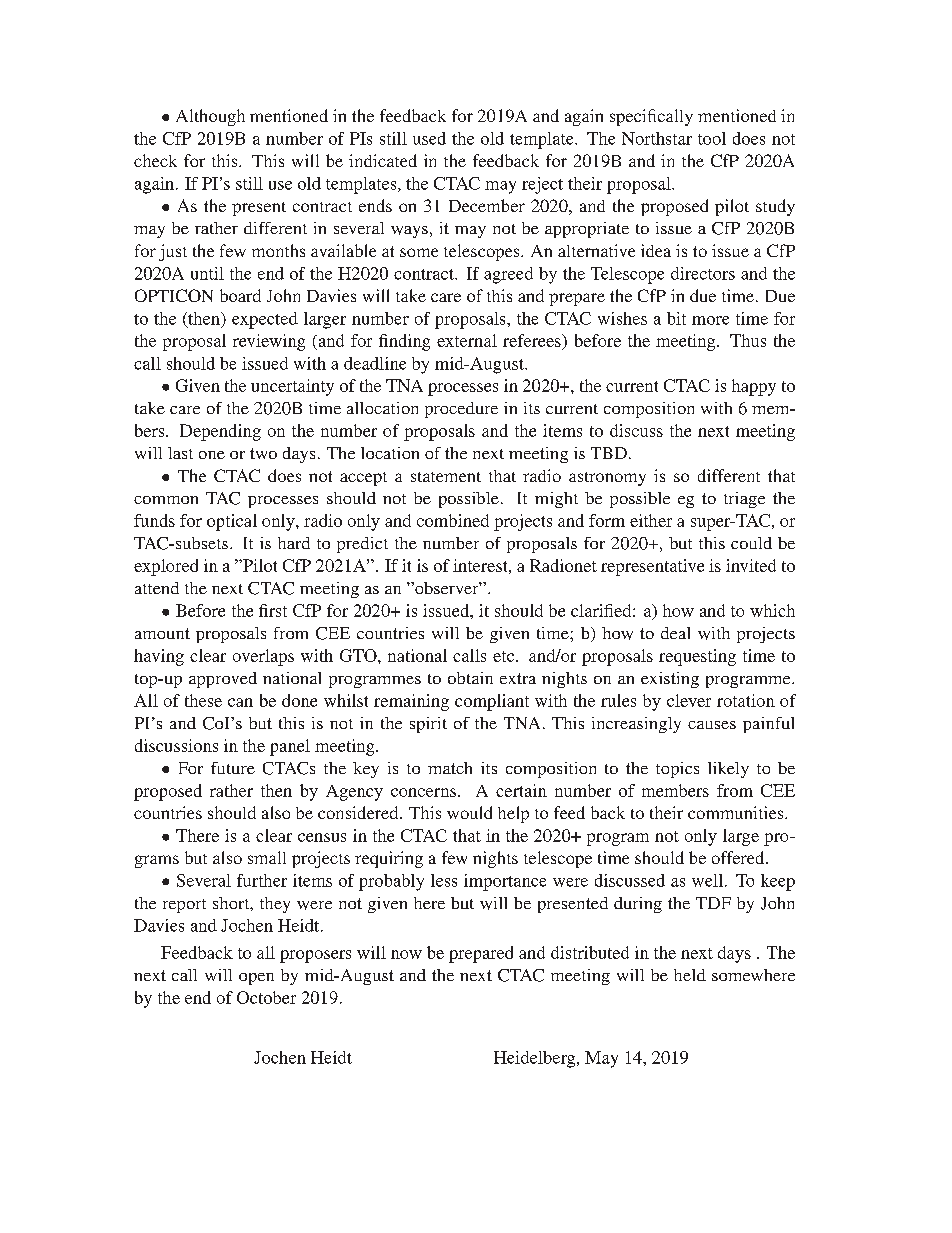  Describe the element at coordinates (210, 117) in the document. I see `Although` at that location.
